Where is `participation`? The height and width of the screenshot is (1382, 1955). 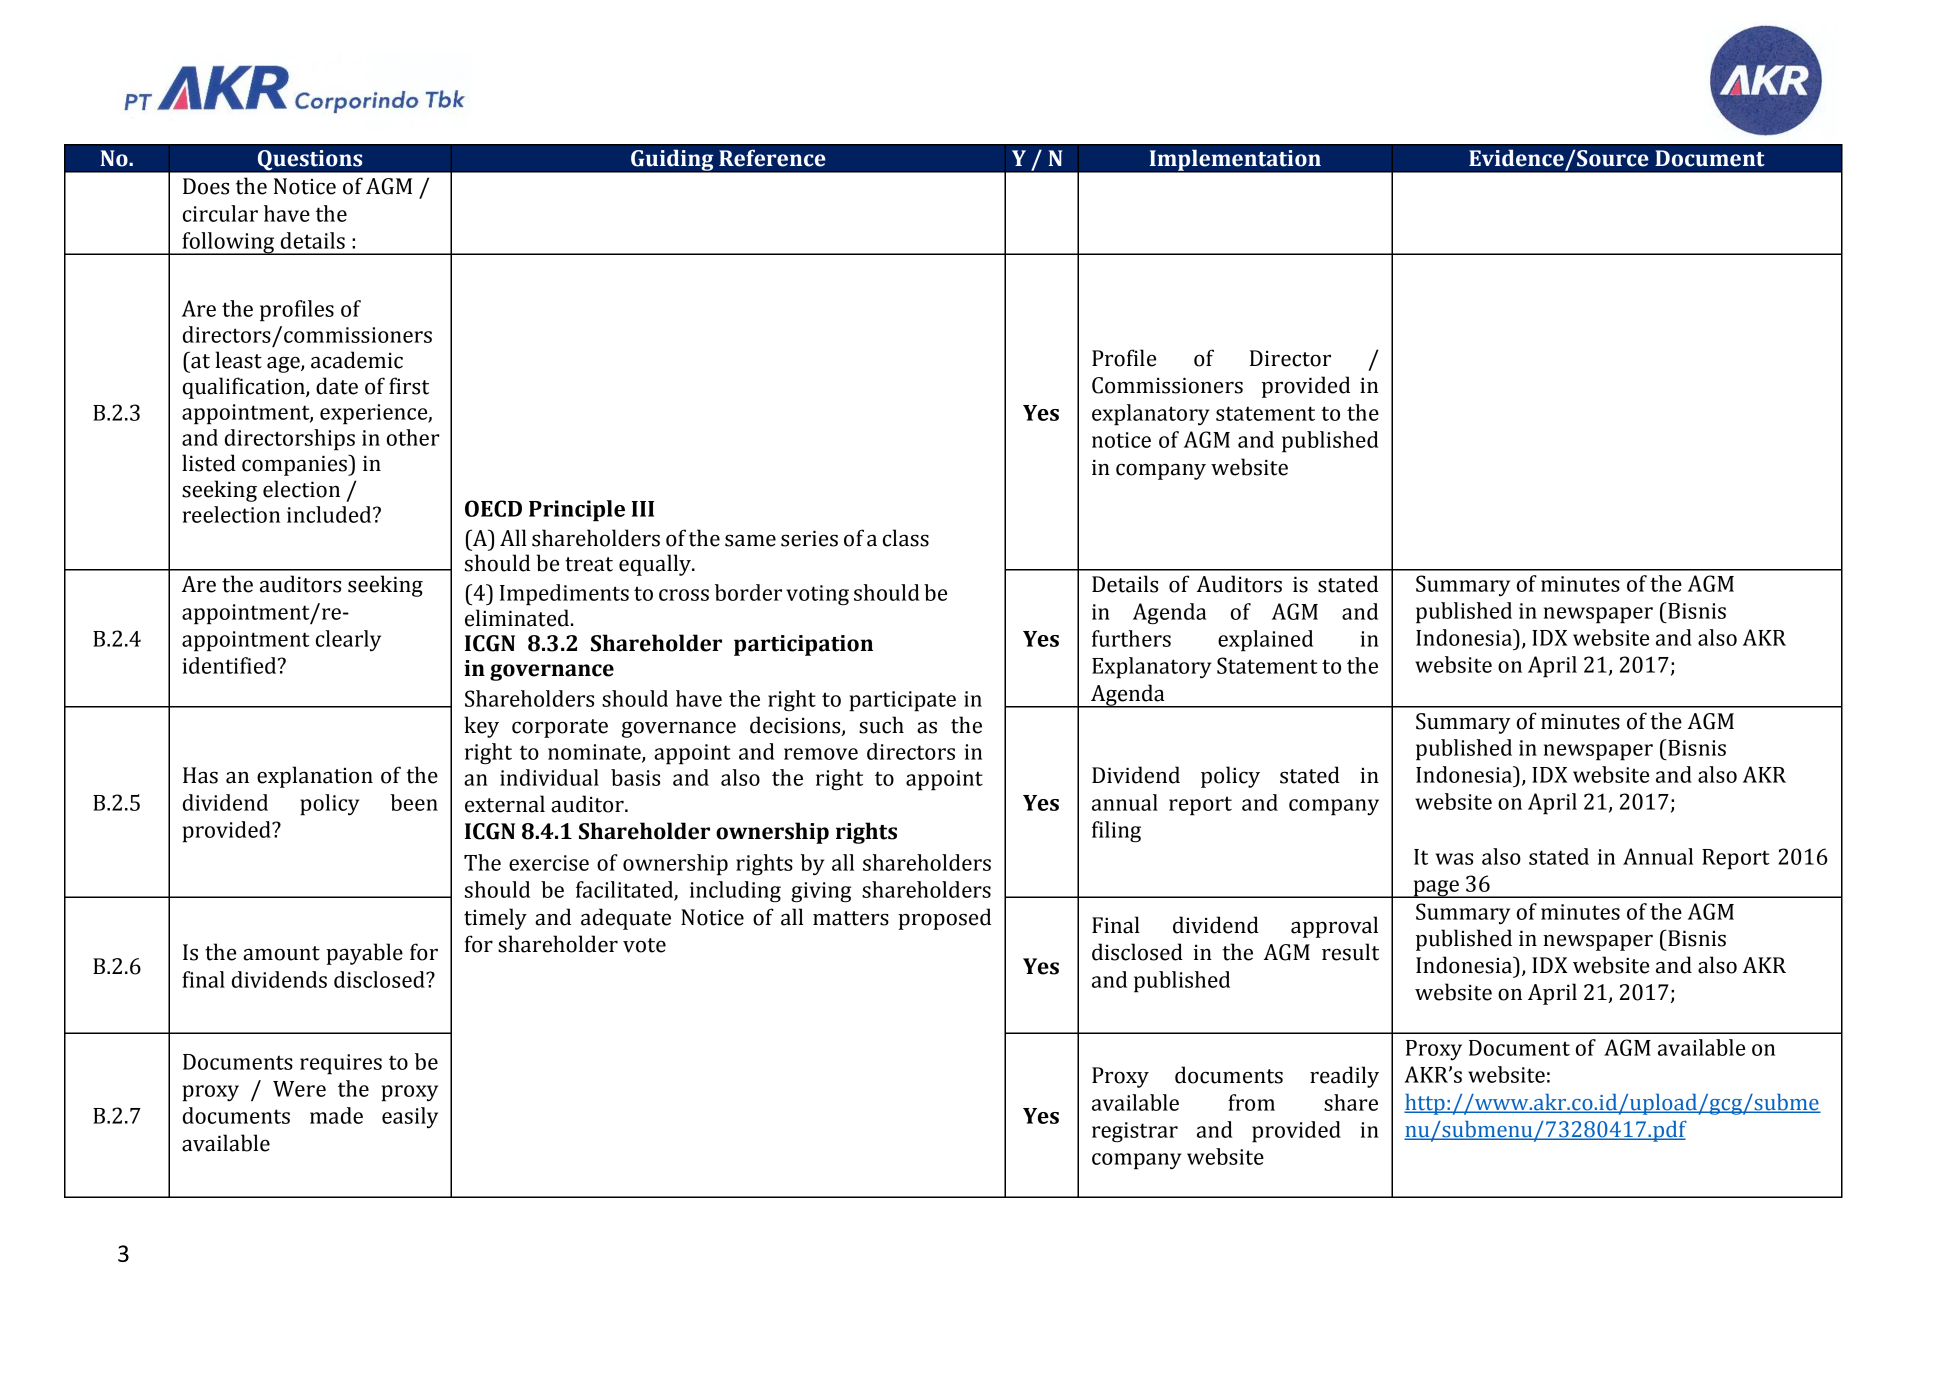 participation is located at coordinates (803, 645).
